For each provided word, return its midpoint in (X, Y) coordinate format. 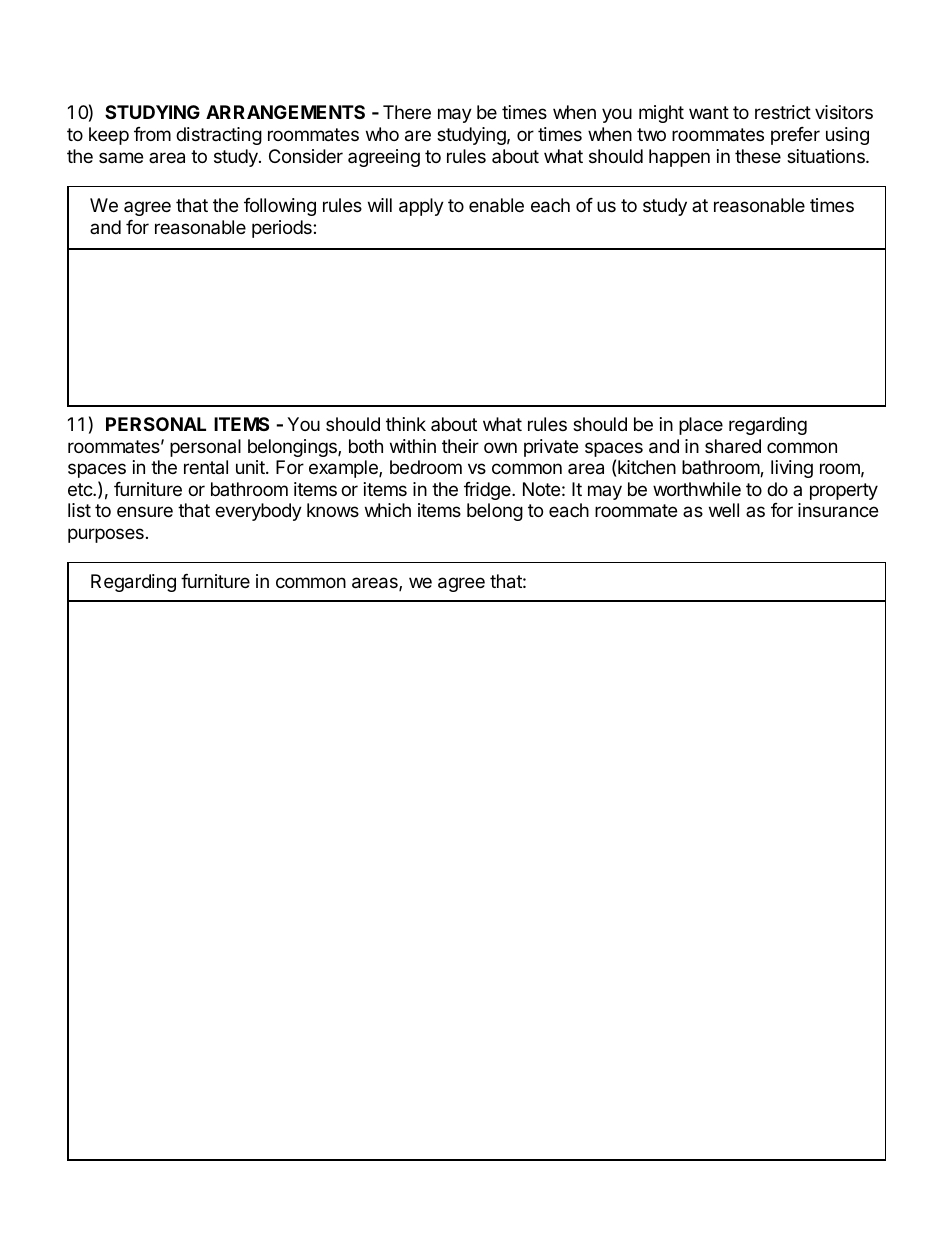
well (724, 510)
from (152, 134)
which (388, 510)
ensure (145, 511)
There (407, 112)
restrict (783, 112)
